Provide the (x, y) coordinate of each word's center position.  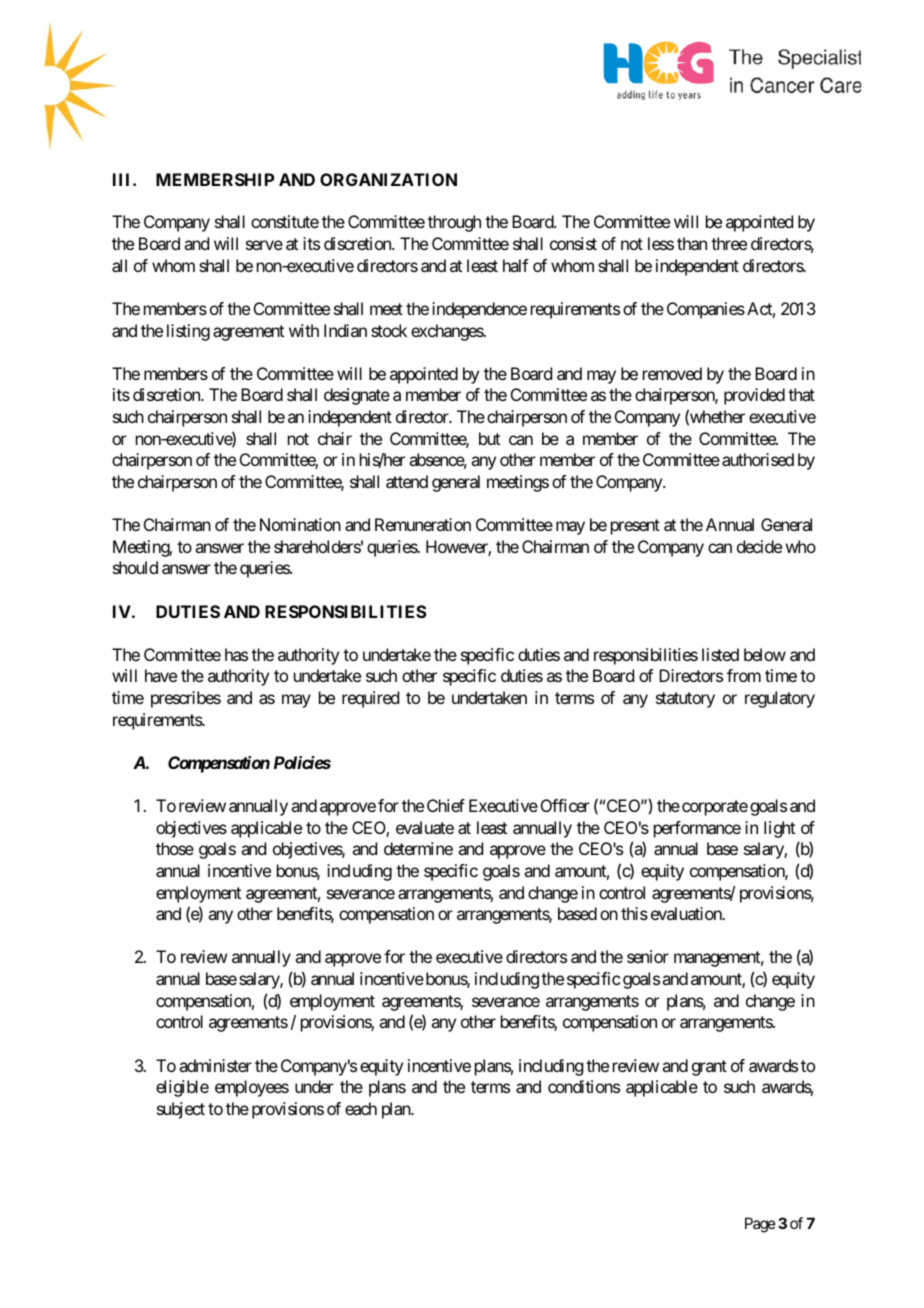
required (370, 699)
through (454, 223)
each (361, 1108)
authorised (758, 459)
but (489, 438)
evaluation (687, 913)
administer (215, 1065)
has (236, 654)
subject (181, 1110)
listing (188, 332)
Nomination (300, 524)
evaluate (425, 827)
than (692, 243)
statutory (685, 700)
